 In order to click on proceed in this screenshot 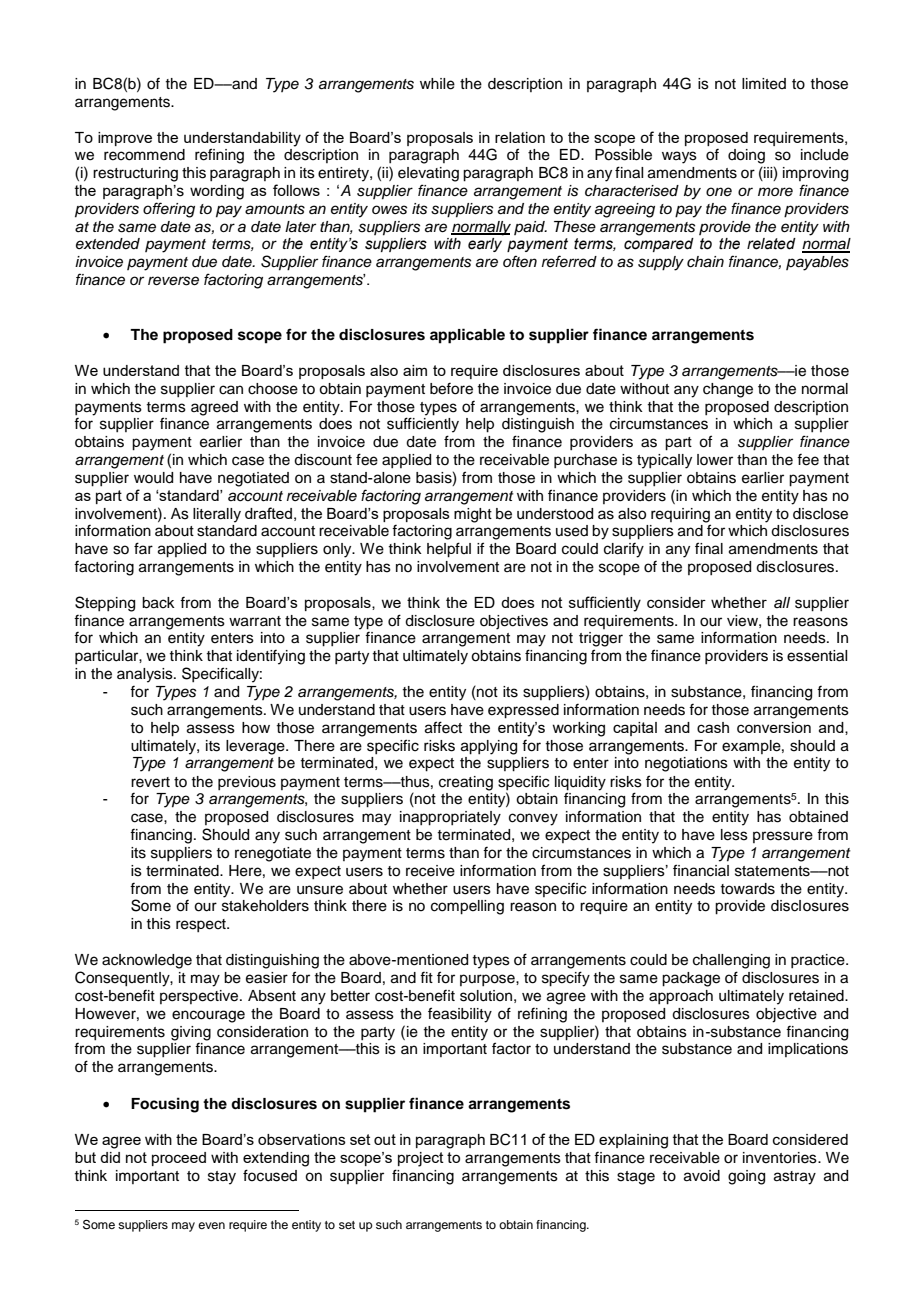, I will do `click(179, 1159)`.
